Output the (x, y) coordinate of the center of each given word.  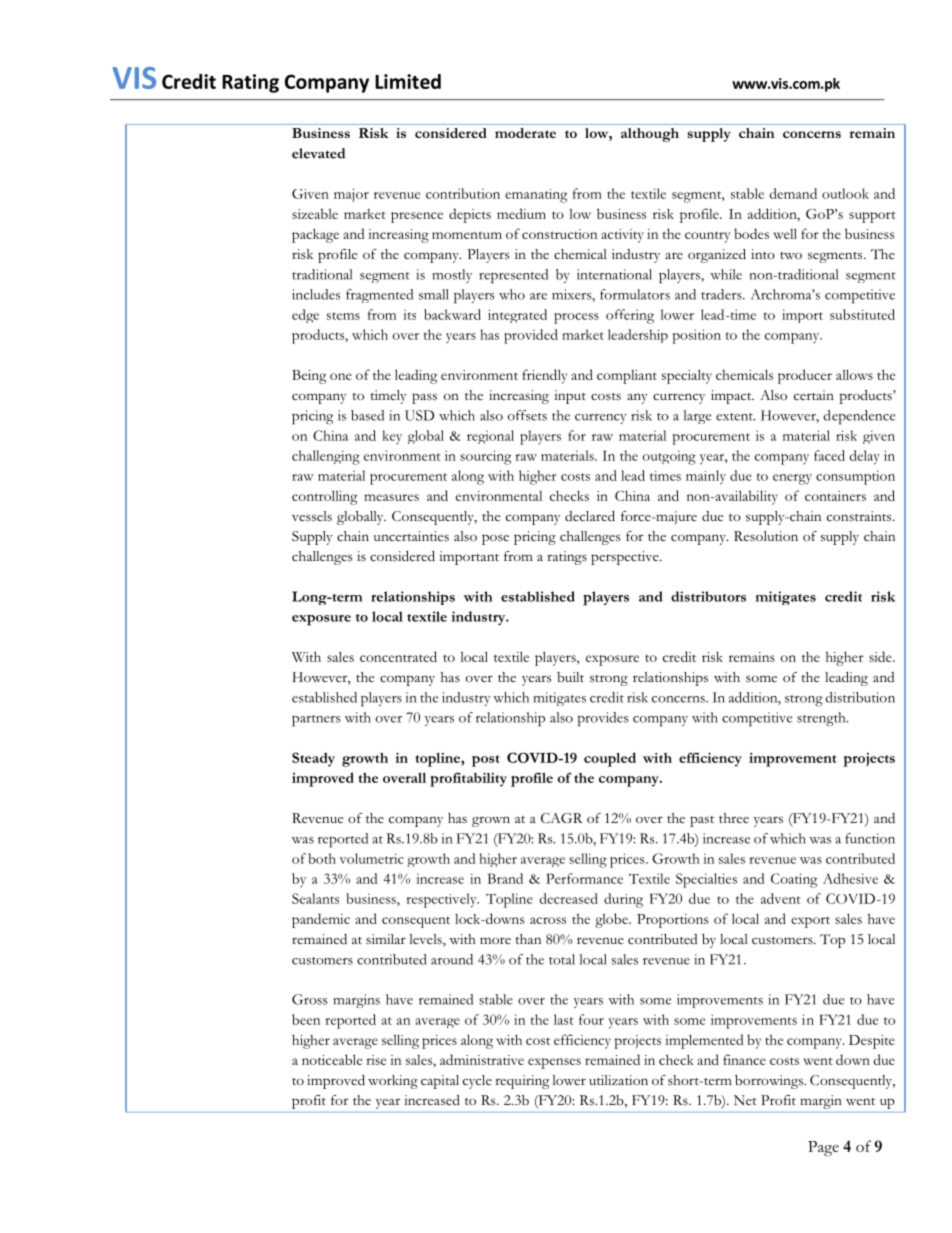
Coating (794, 880)
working (393, 1082)
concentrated (398, 656)
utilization (618, 1080)
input (570, 397)
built (570, 677)
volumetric (372, 858)
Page (823, 1148)
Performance (584, 878)
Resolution (766, 536)
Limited (408, 81)
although (650, 135)
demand (793, 193)
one (341, 376)
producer (805, 376)
